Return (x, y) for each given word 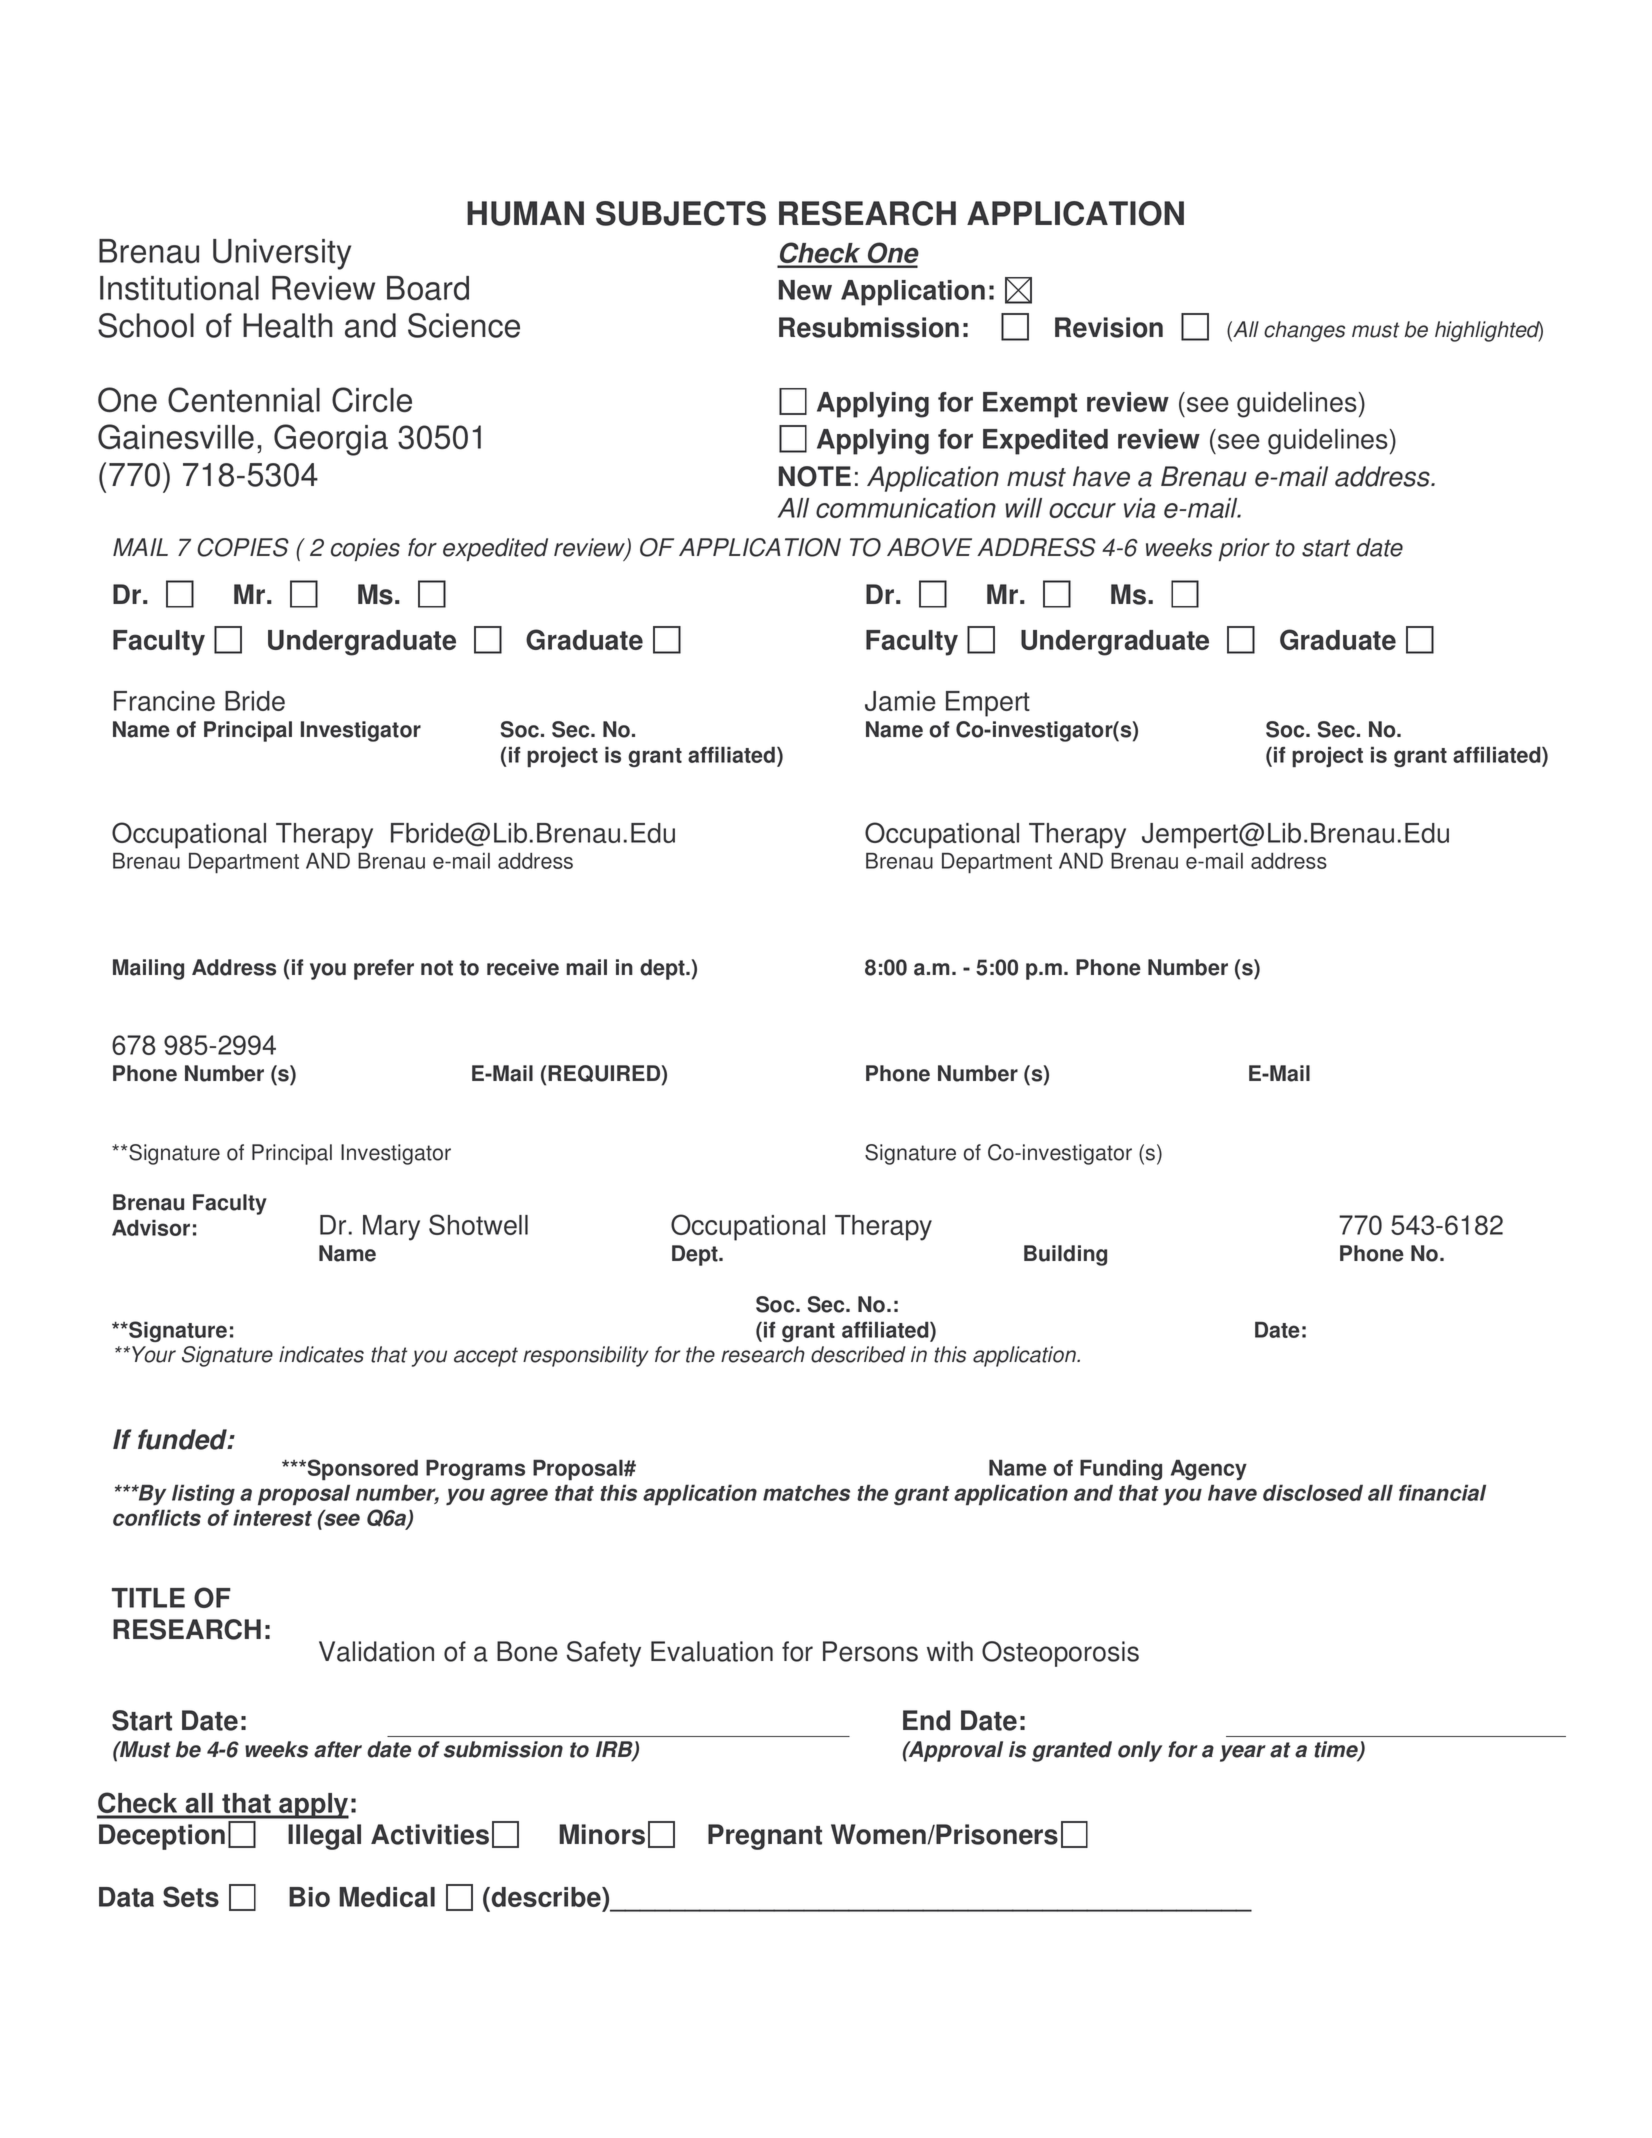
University (282, 254)
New (805, 290)
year (1243, 1753)
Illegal (324, 1837)
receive (523, 967)
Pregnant (765, 1837)
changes (1304, 331)
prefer (384, 969)
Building (1065, 1255)
